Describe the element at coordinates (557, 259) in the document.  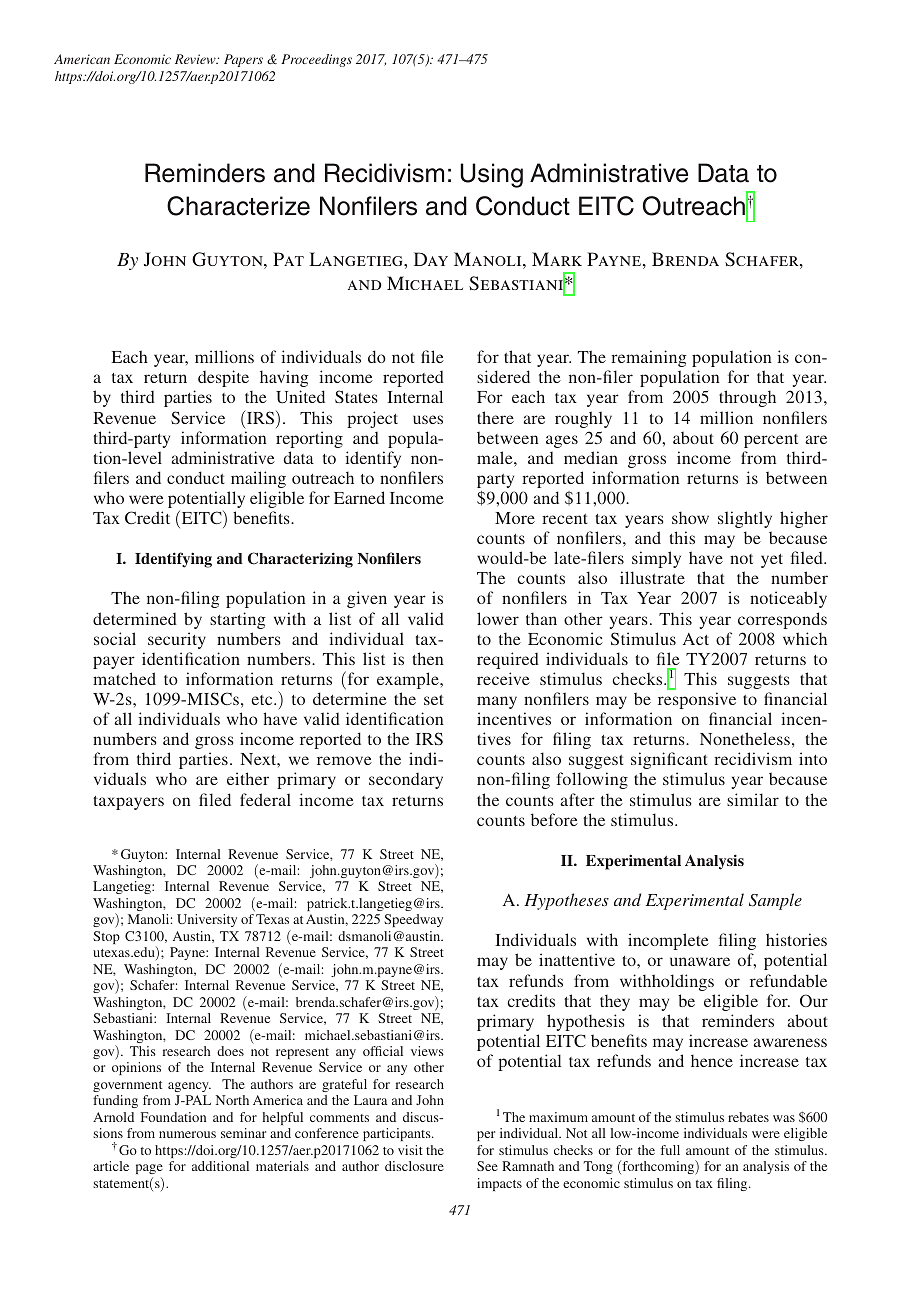
I see `Mark` at that location.
